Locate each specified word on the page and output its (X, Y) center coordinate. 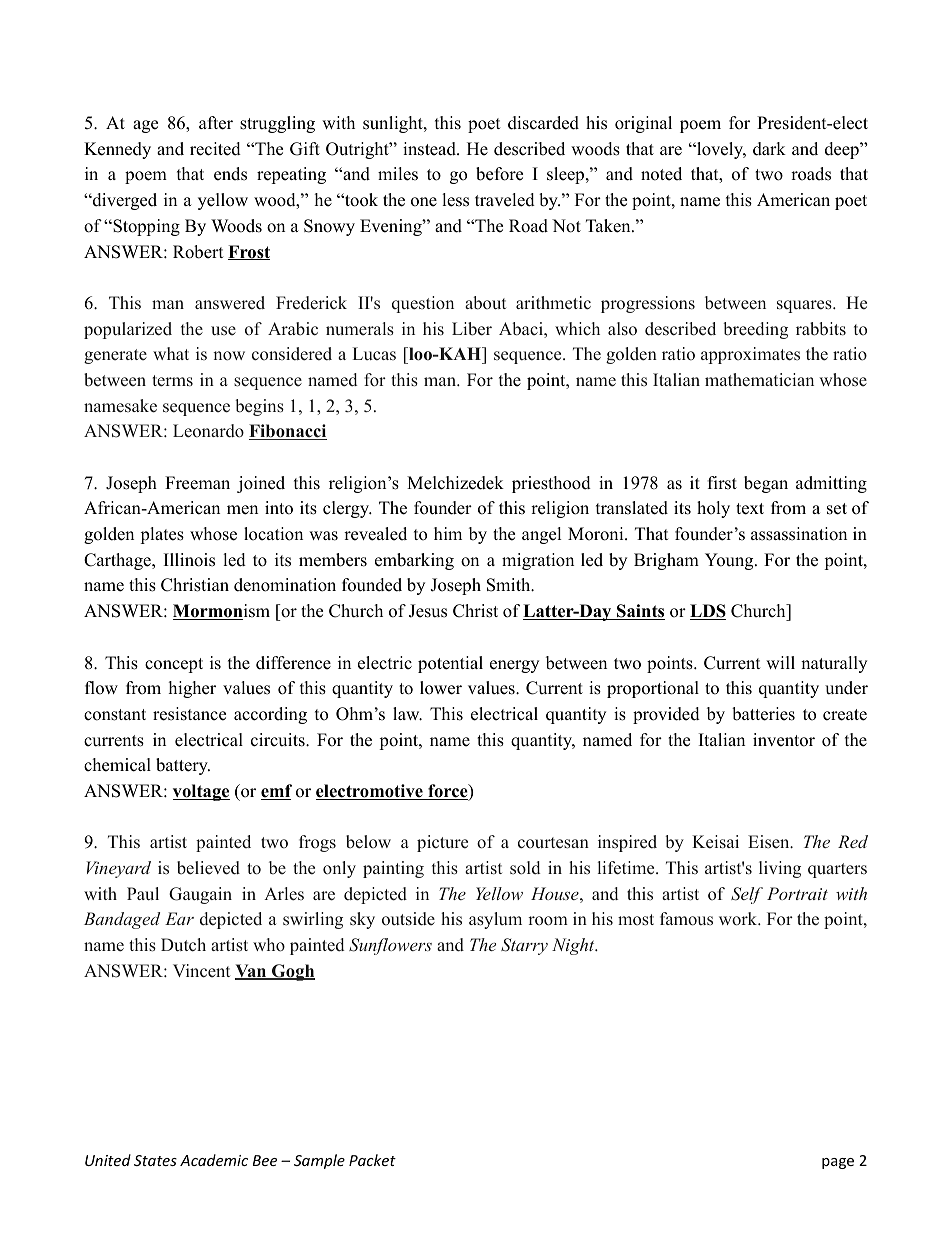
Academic (214, 1160)
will (780, 662)
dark (769, 149)
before (499, 174)
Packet (372, 1160)
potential (450, 664)
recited (215, 149)
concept (174, 665)
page (838, 1163)
